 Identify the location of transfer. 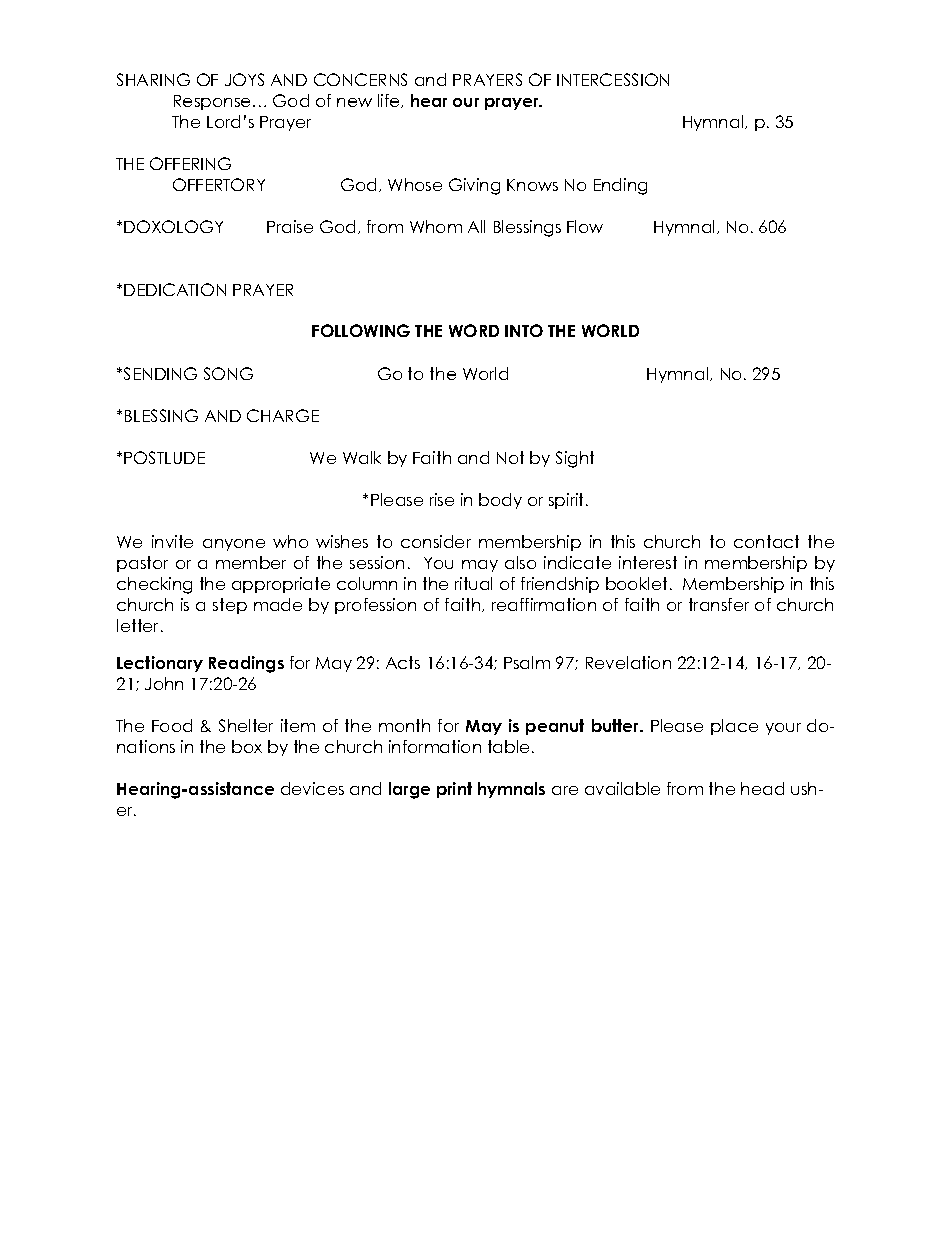
(719, 604).
